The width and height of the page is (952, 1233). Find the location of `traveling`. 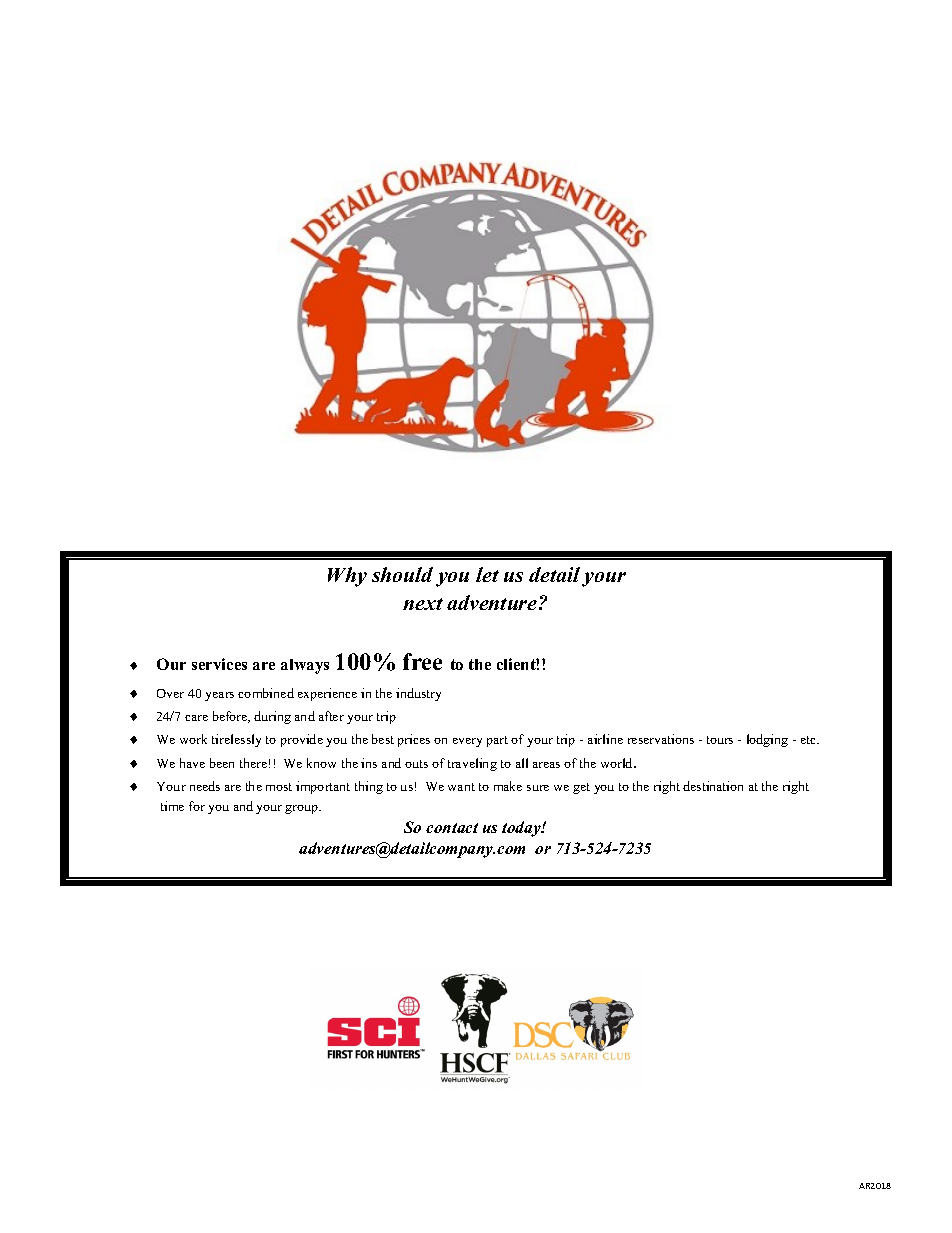

traveling is located at coordinates (472, 764).
